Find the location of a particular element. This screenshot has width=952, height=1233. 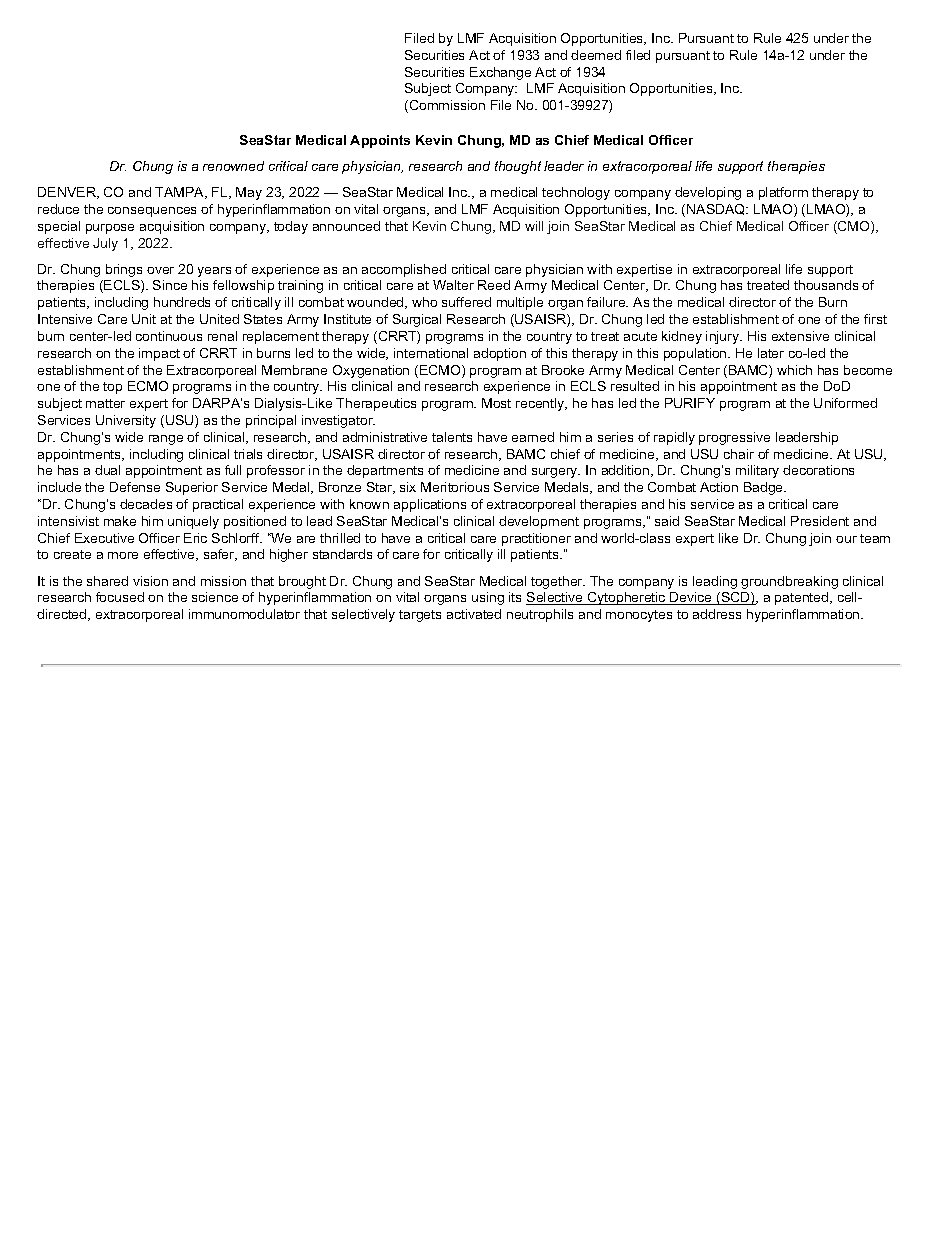

focused is located at coordinates (120, 597).
